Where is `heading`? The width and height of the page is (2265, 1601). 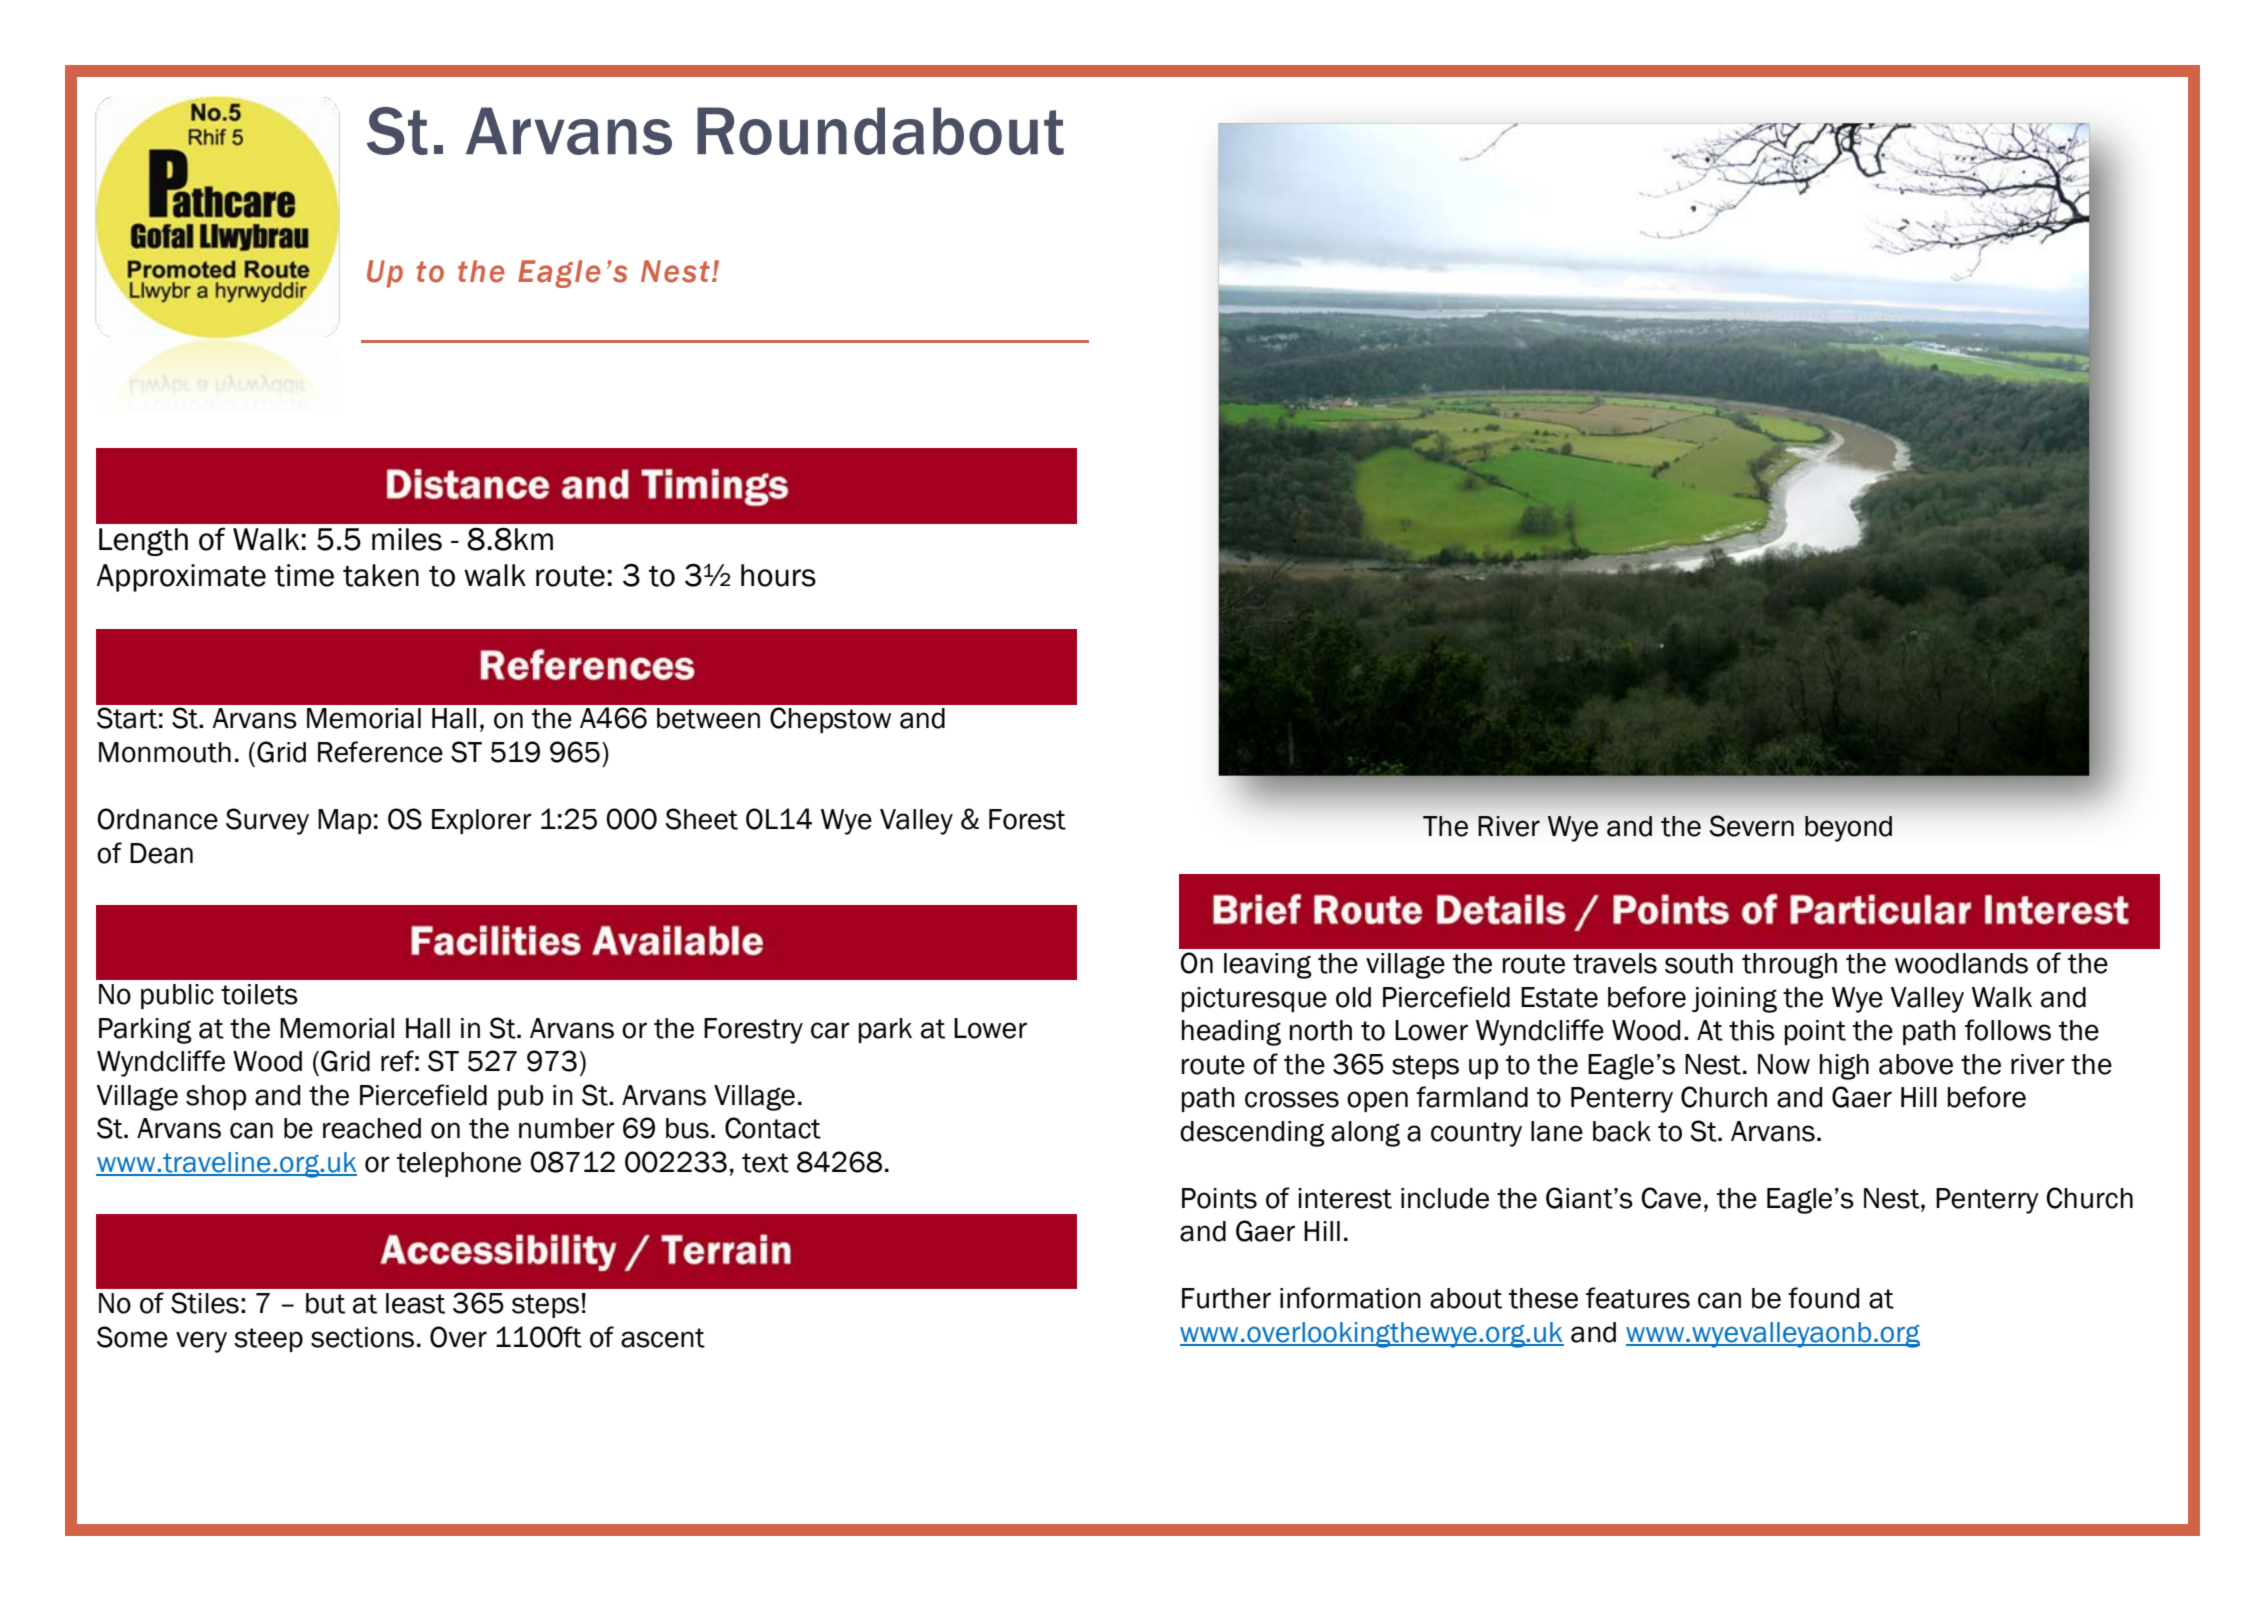 heading is located at coordinates (1231, 1033).
